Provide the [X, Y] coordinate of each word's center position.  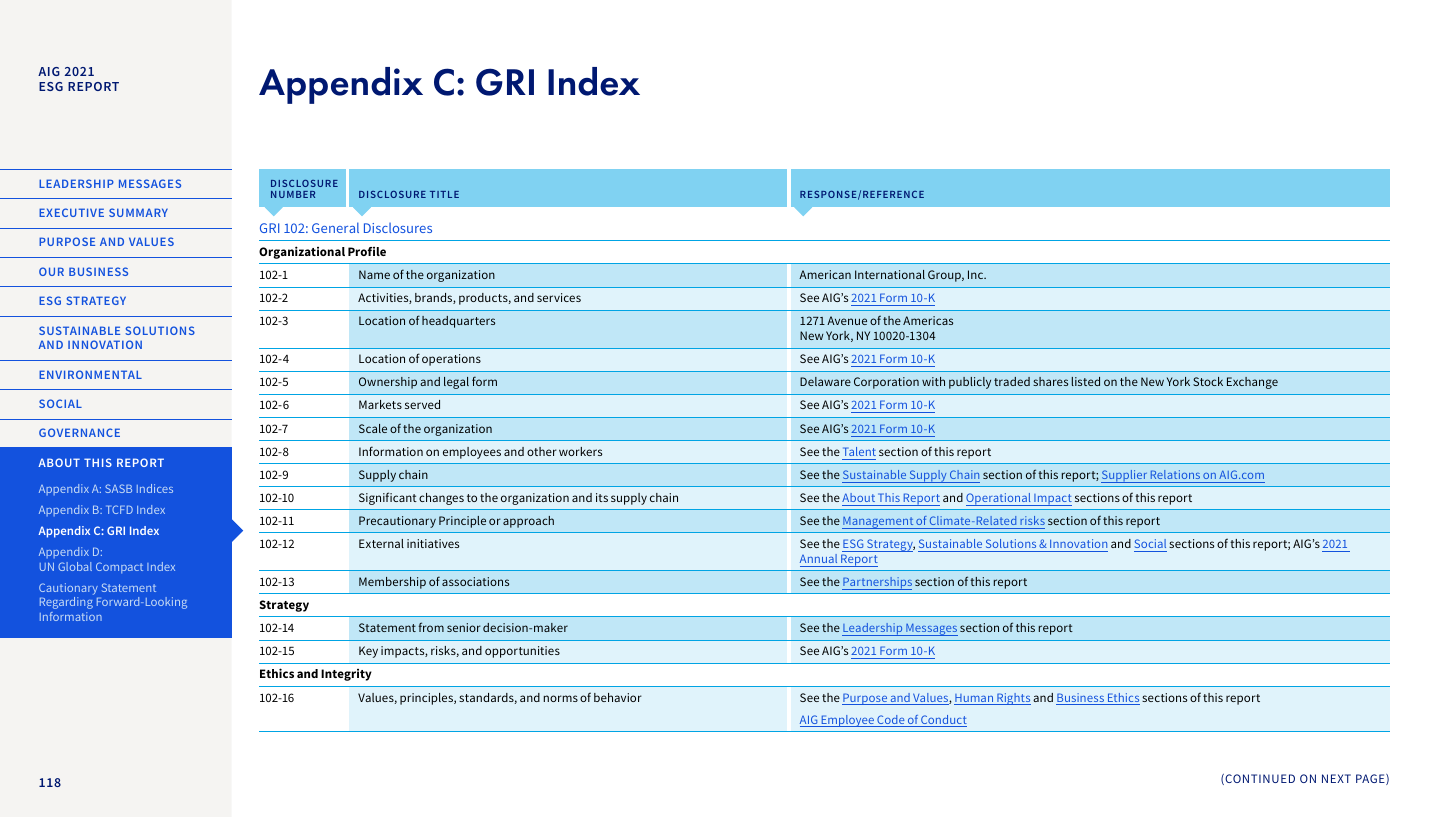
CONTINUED [1259, 779]
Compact [119, 568]
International [890, 274]
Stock [1208, 381]
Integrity [346, 675]
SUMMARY [138, 212]
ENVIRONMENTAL [90, 374]
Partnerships [877, 583]
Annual [818, 558]
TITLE [444, 194]
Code [891, 721]
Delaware [825, 381]
